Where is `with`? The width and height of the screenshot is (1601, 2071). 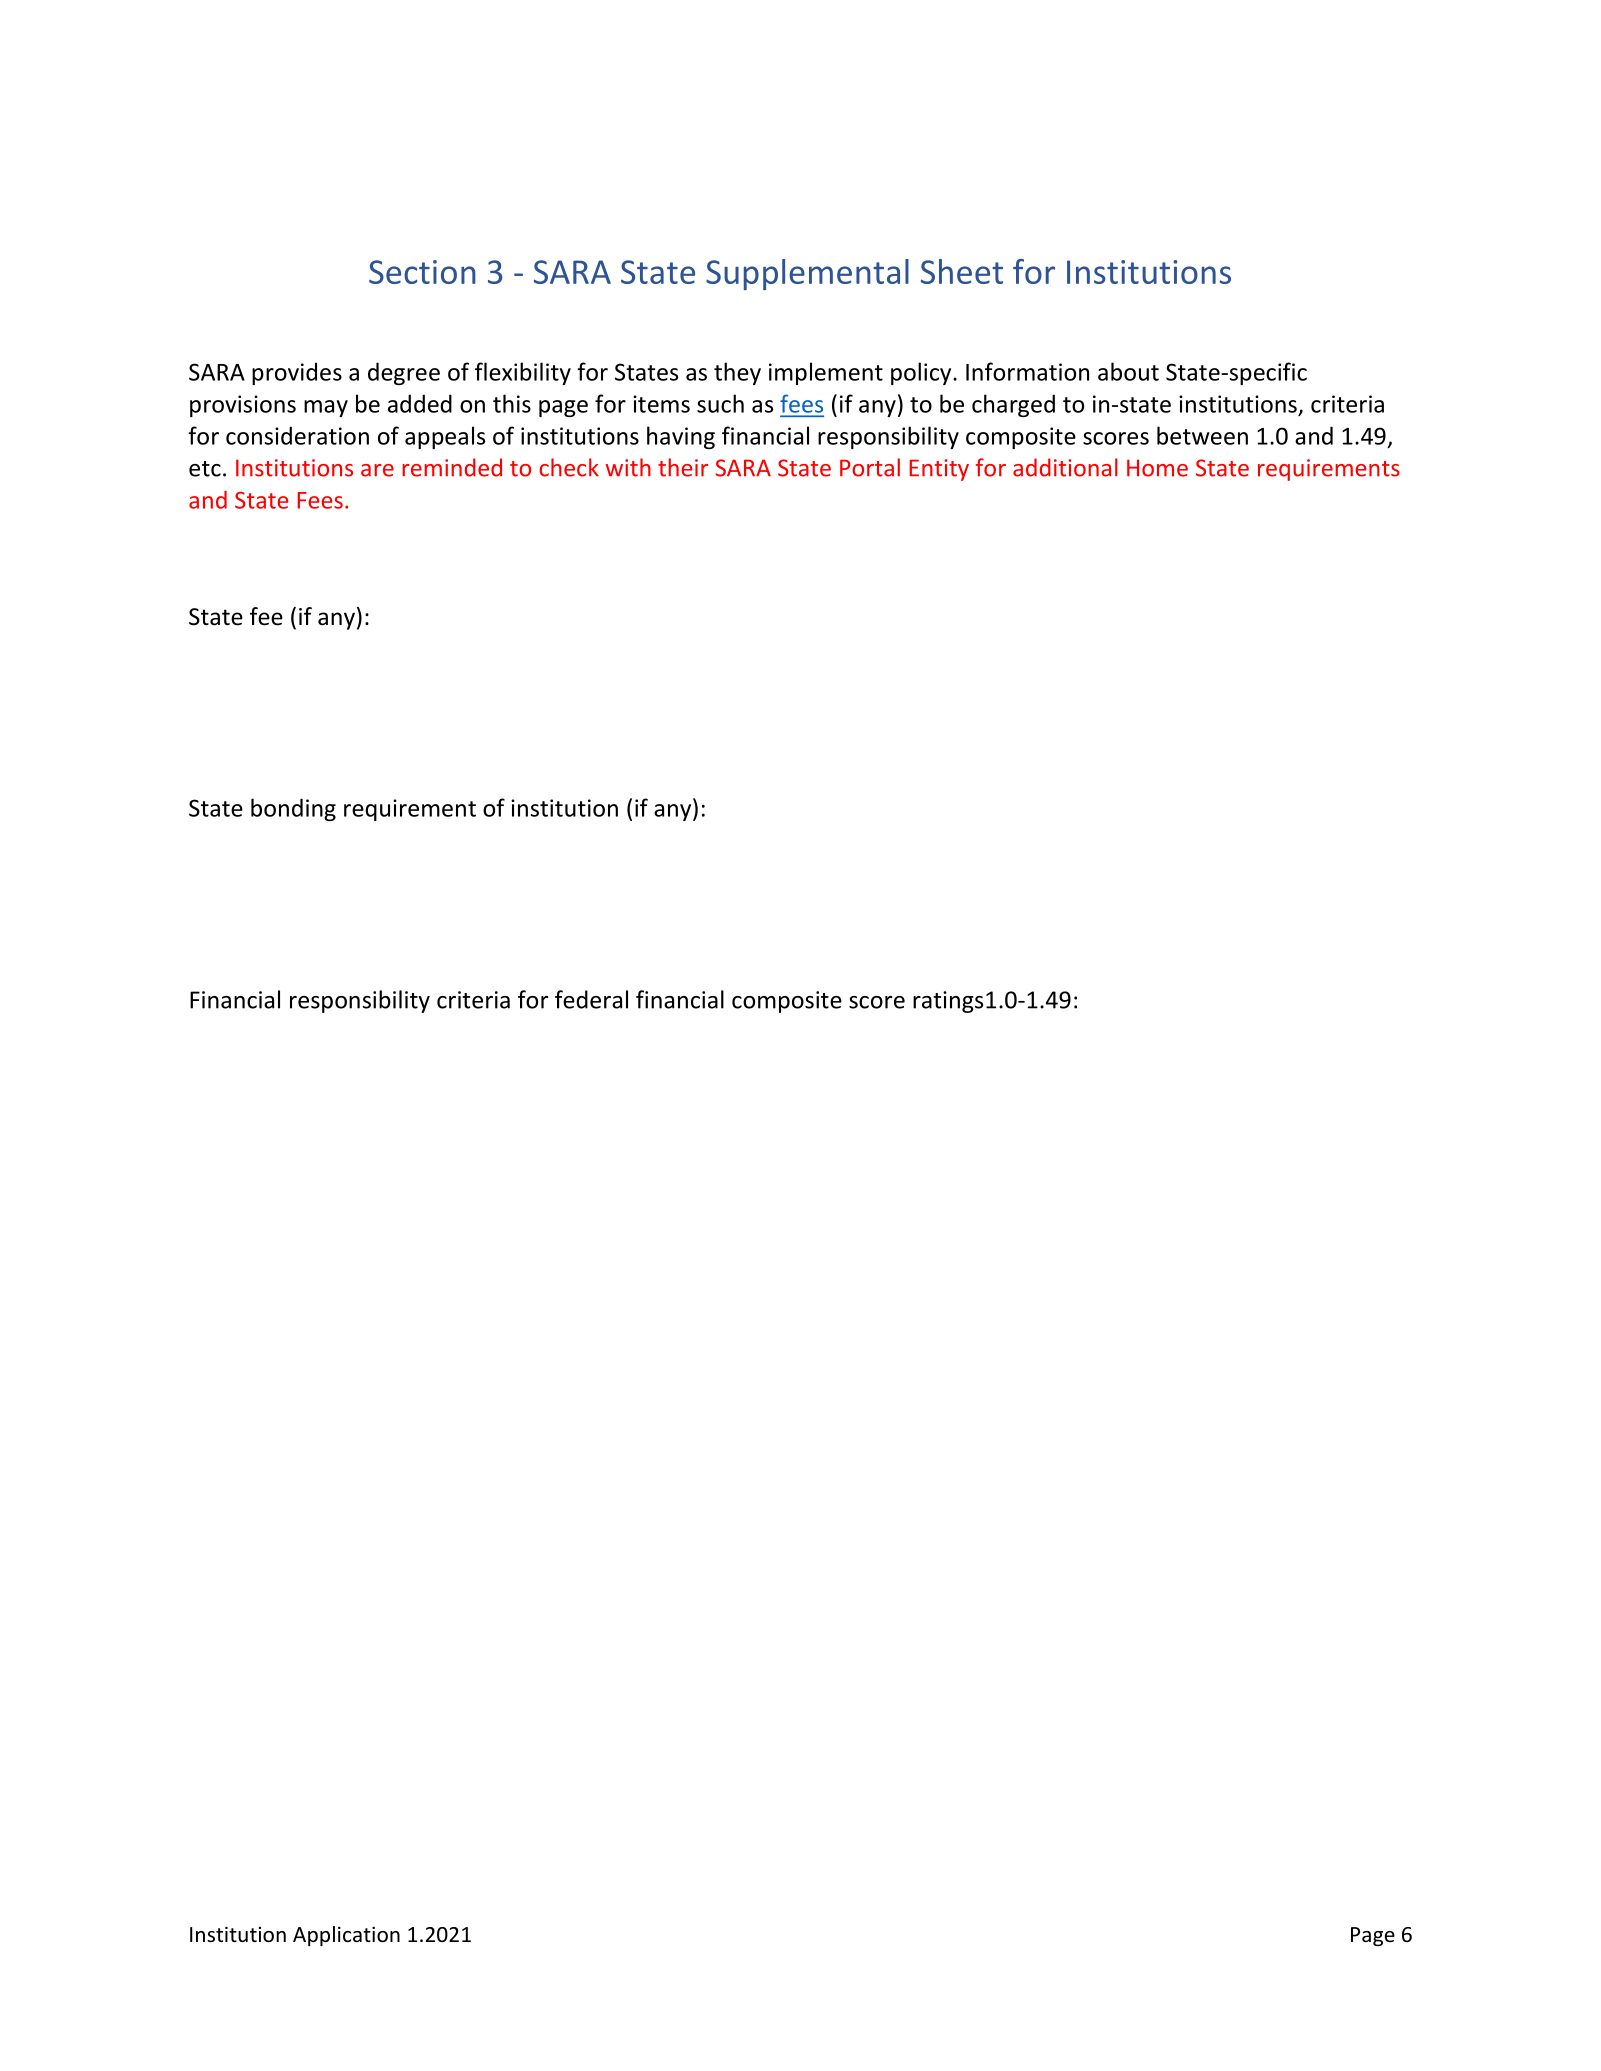 with is located at coordinates (628, 467).
